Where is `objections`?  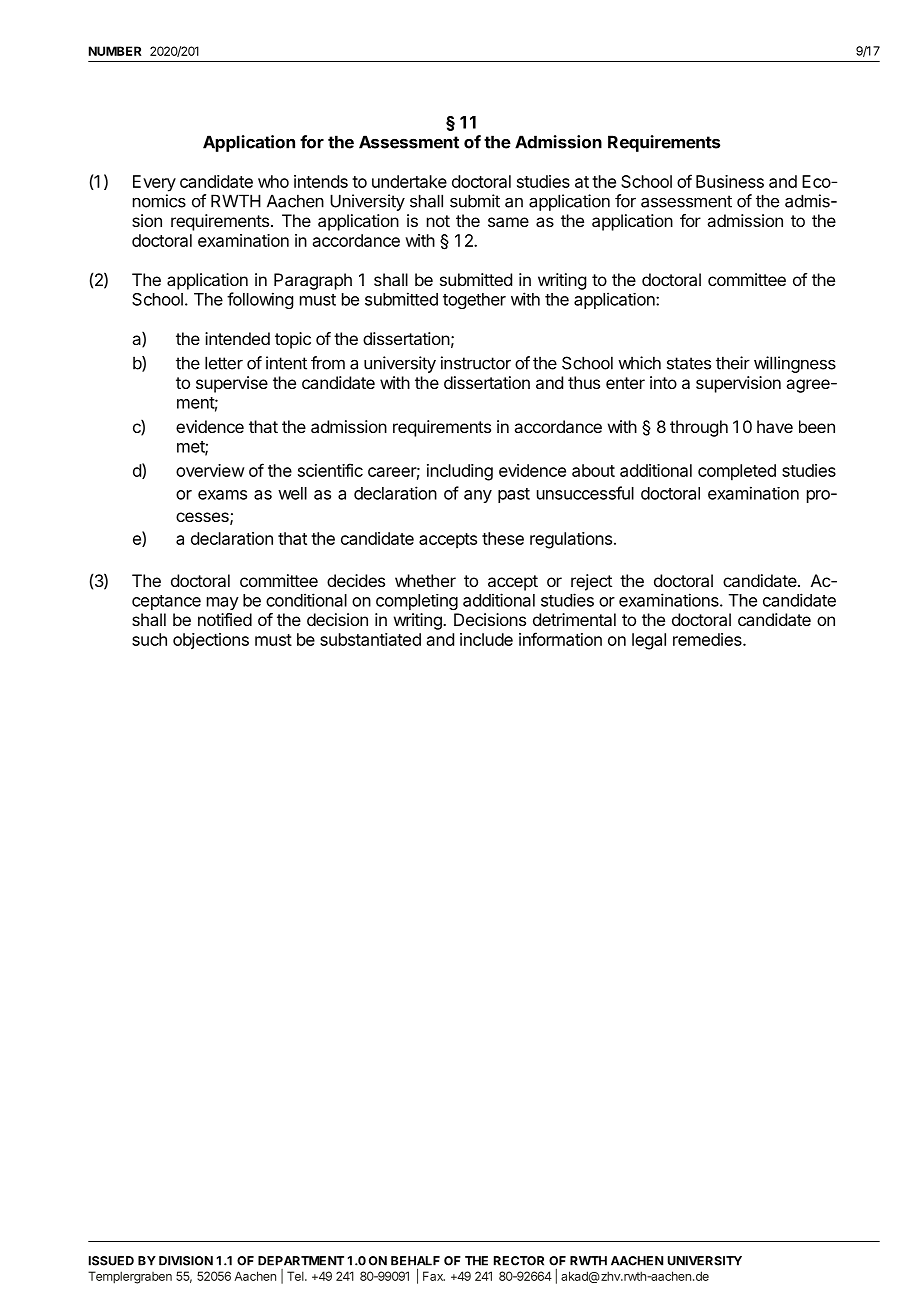
objections is located at coordinates (211, 641).
